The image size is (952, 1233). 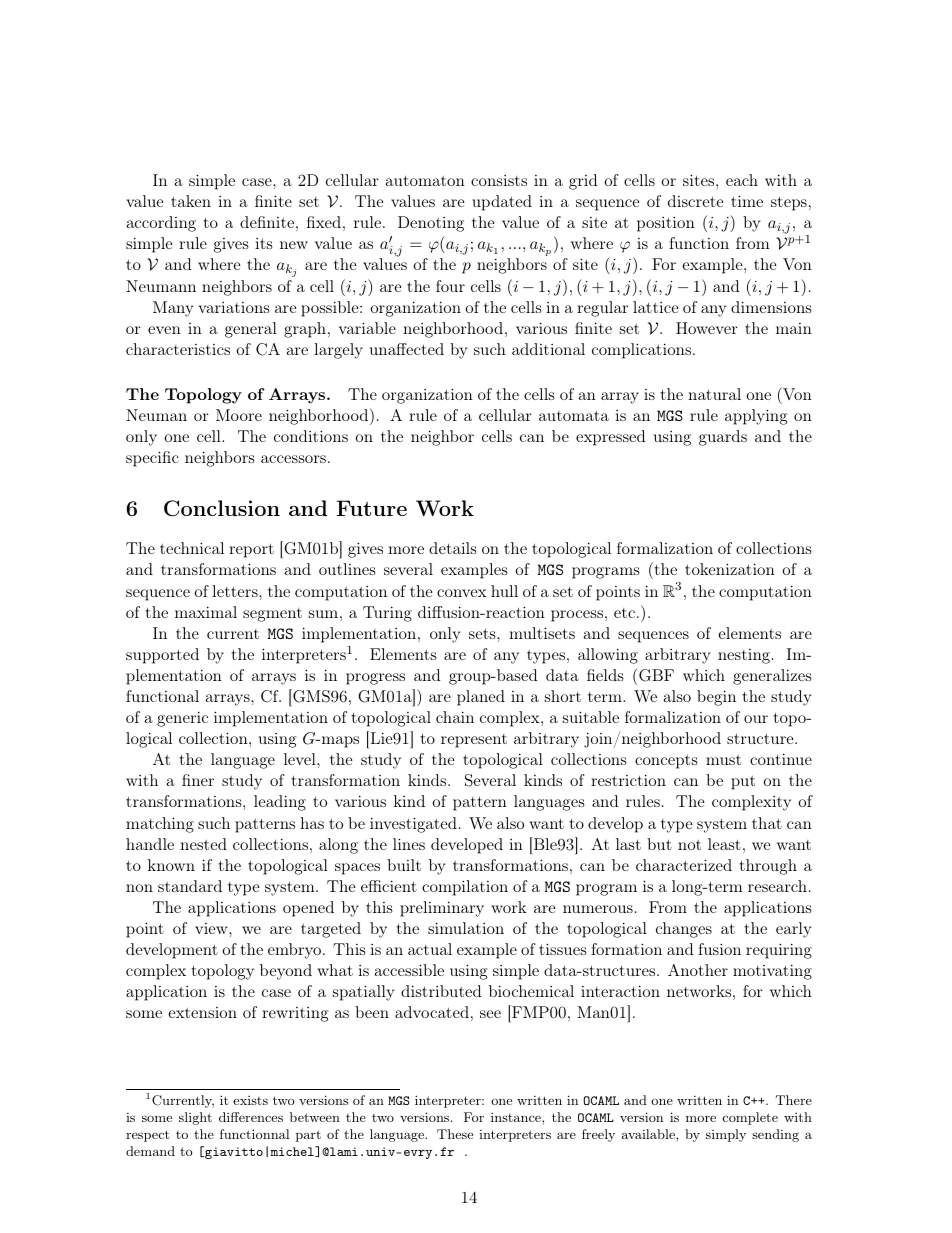 I want to click on These, so click(x=455, y=1134).
